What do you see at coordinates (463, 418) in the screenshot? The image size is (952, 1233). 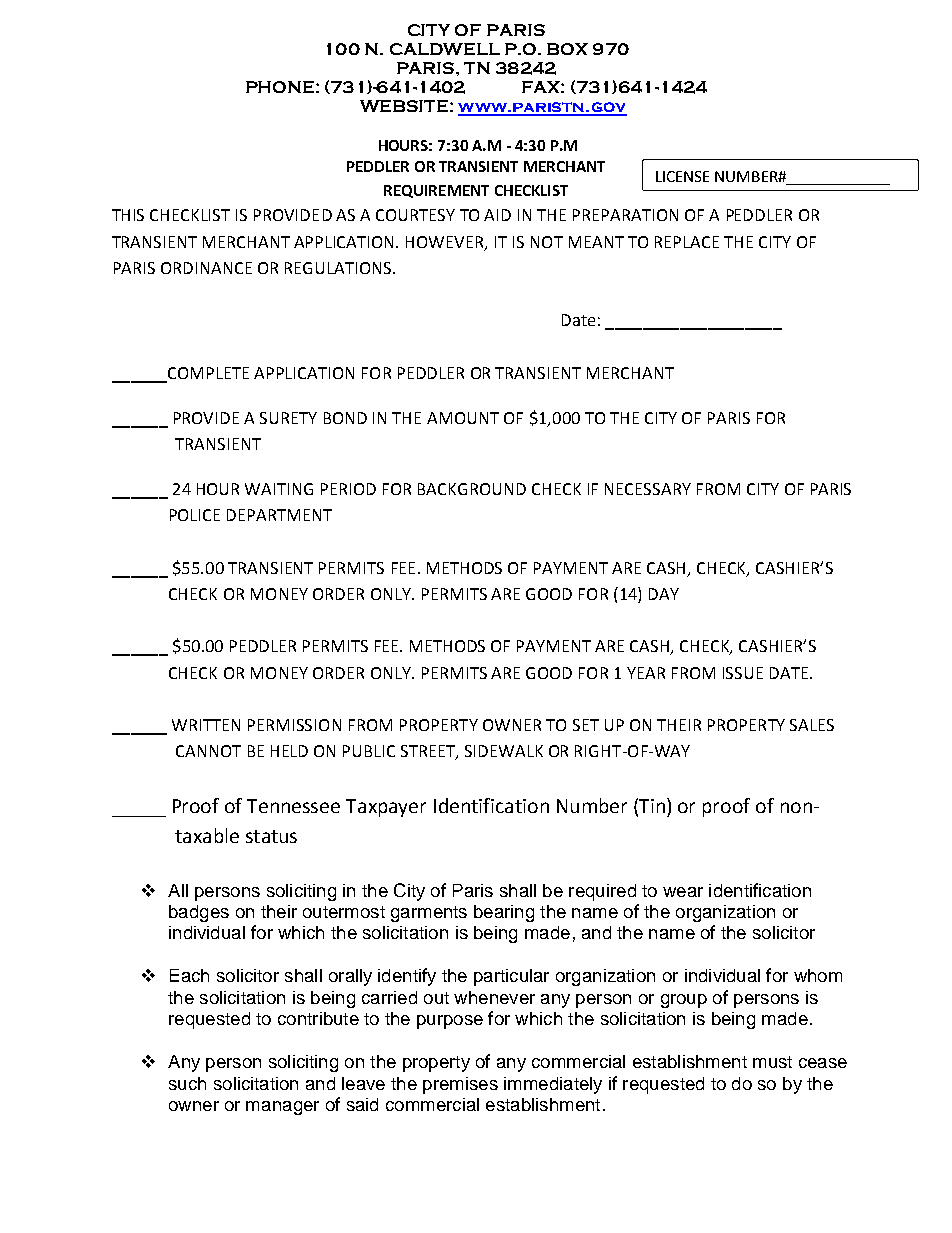 I see `AMOUNT` at bounding box center [463, 418].
